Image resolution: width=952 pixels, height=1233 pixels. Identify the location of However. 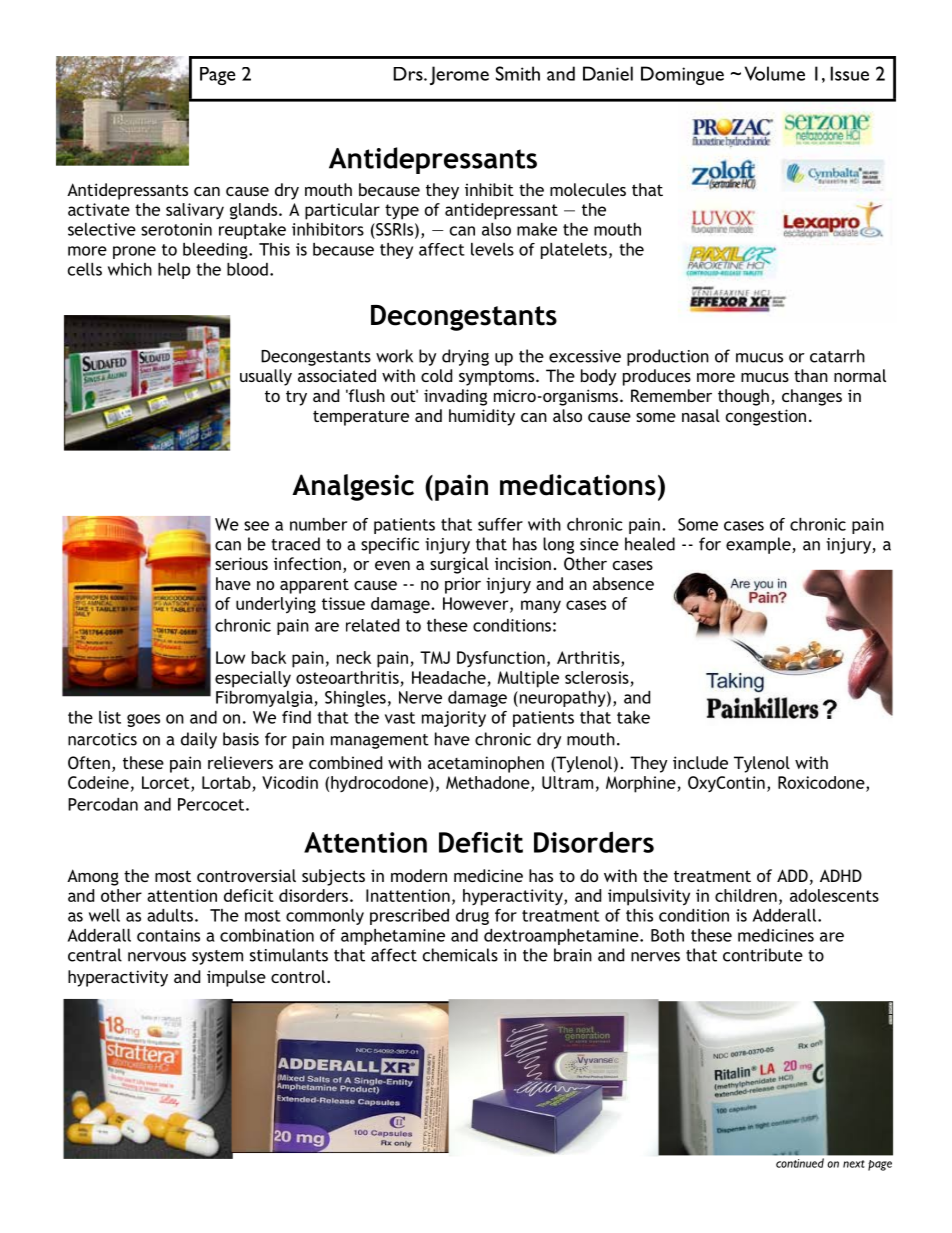
(477, 604).
